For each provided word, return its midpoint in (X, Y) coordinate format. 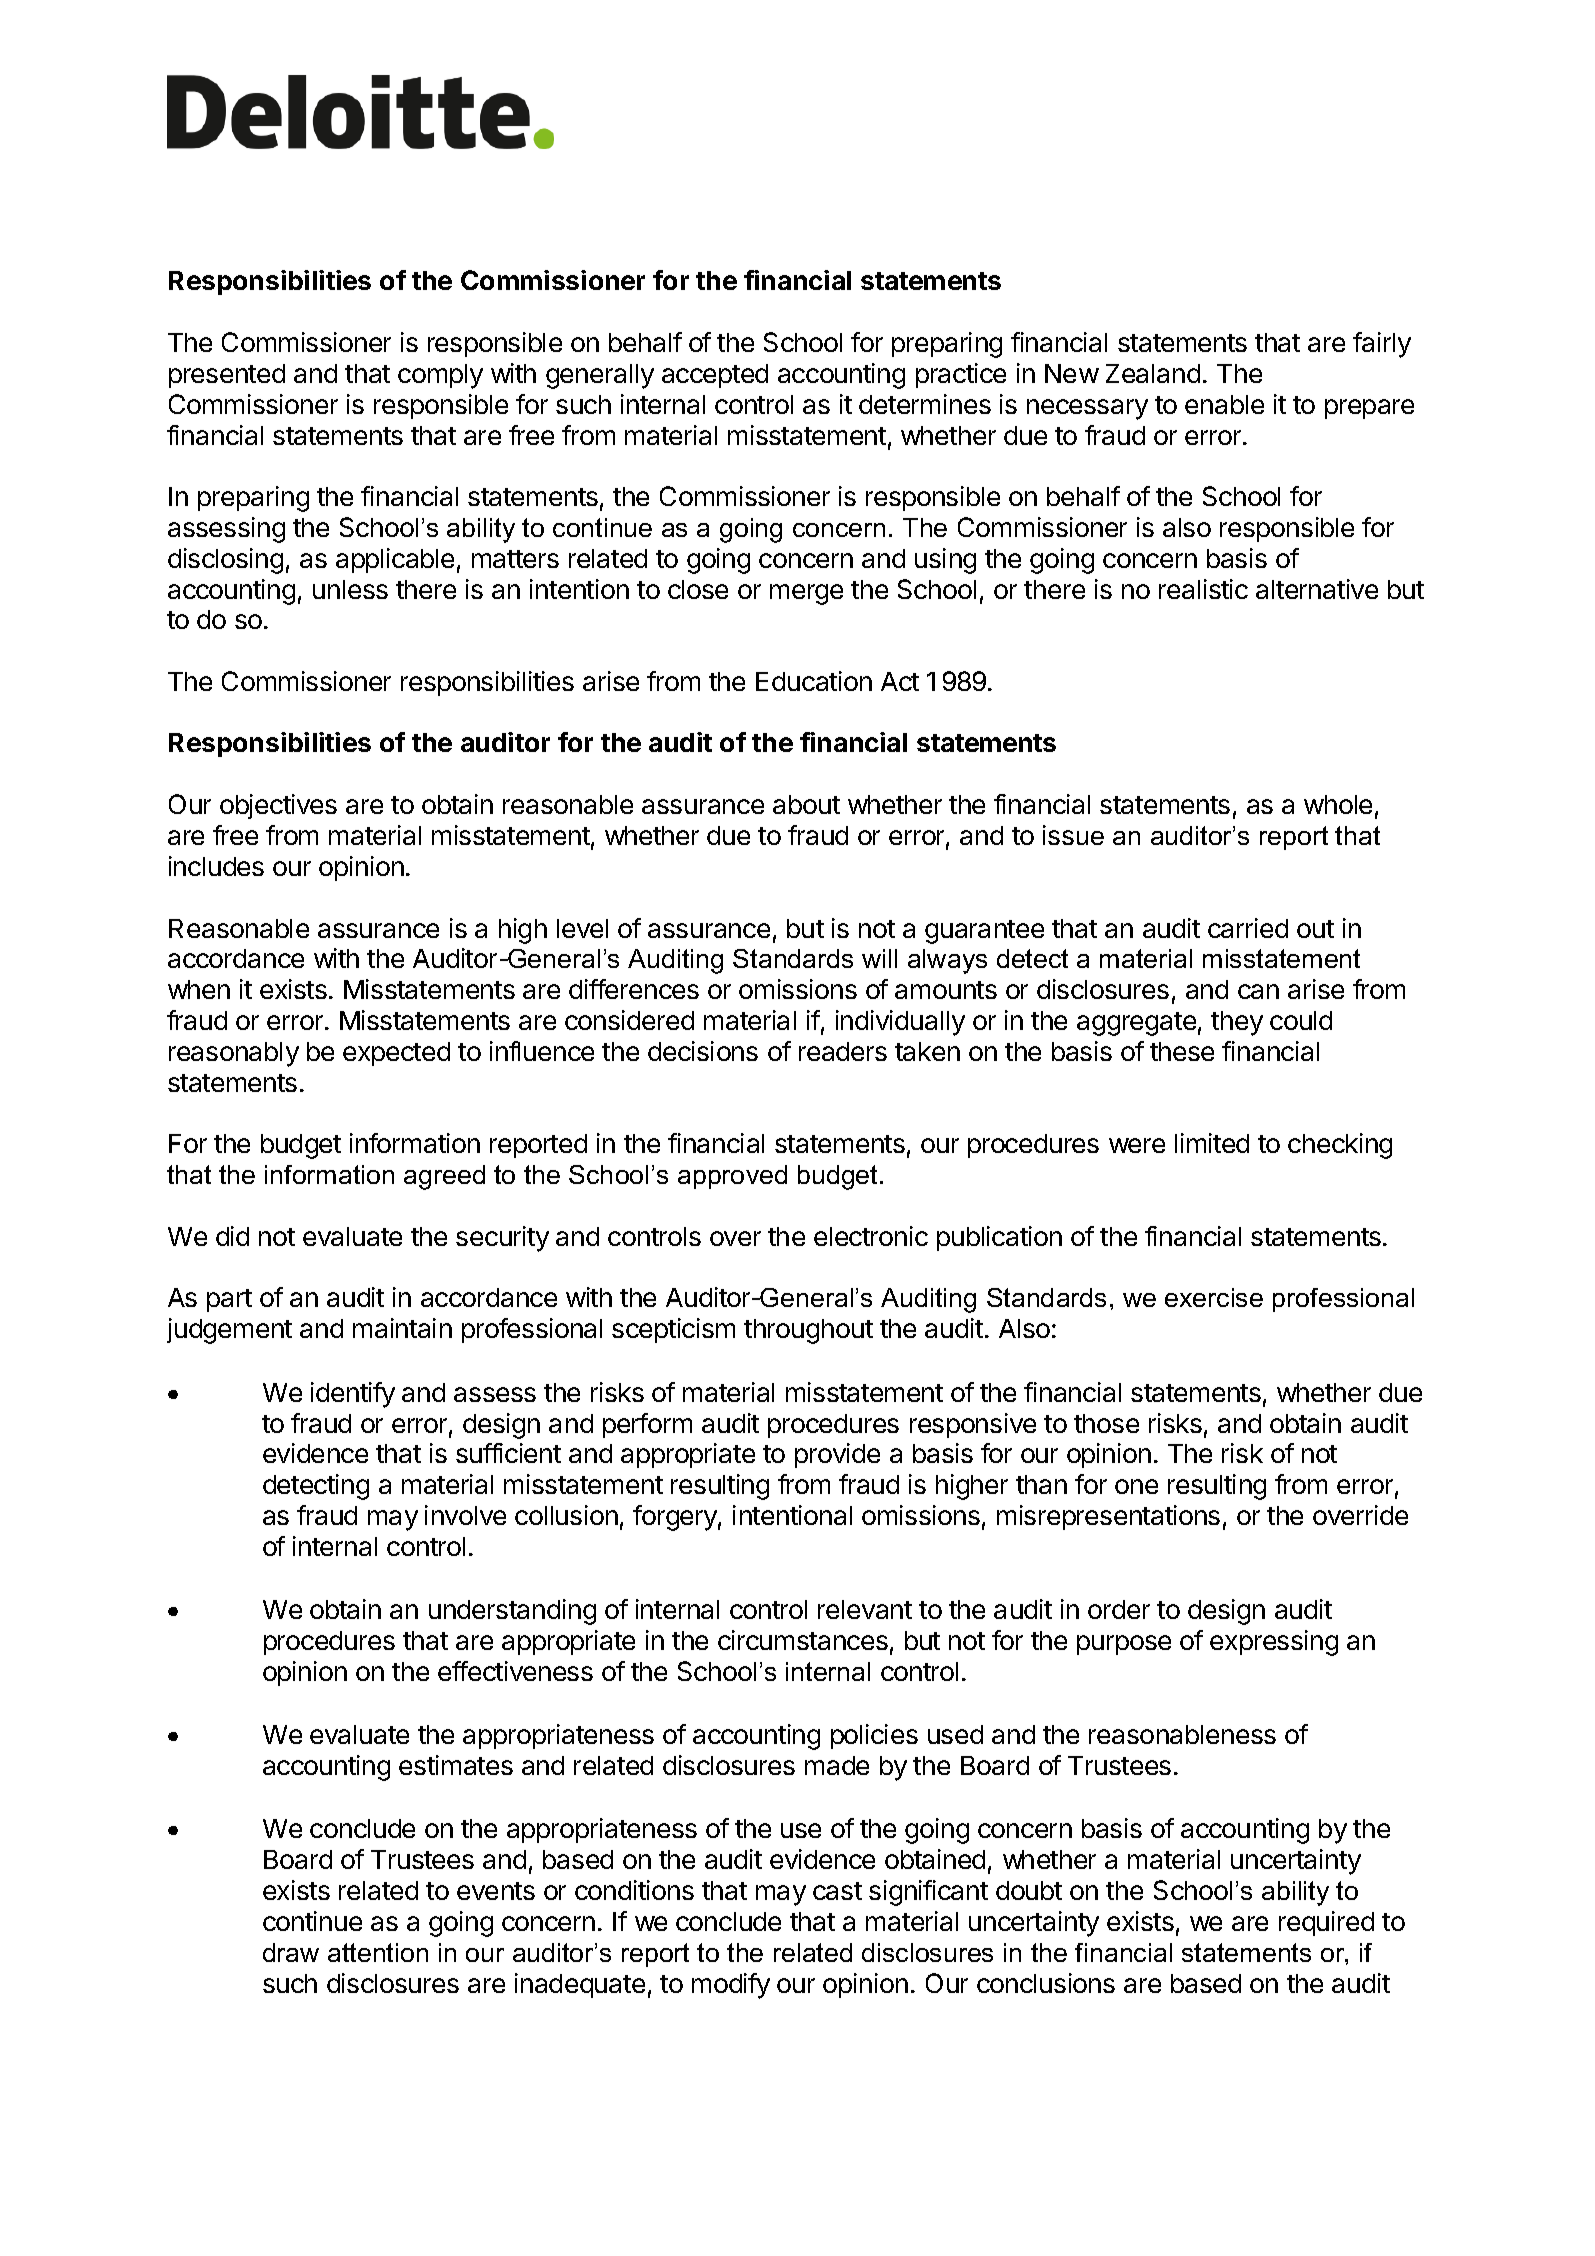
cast (837, 1891)
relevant (865, 1609)
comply (440, 376)
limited (1212, 1143)
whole (1338, 804)
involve (465, 1515)
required (1326, 1923)
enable (1224, 404)
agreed (444, 1177)
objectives (278, 806)
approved (732, 1177)
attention (378, 1952)
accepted (715, 376)
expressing (1274, 1643)
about (806, 804)
